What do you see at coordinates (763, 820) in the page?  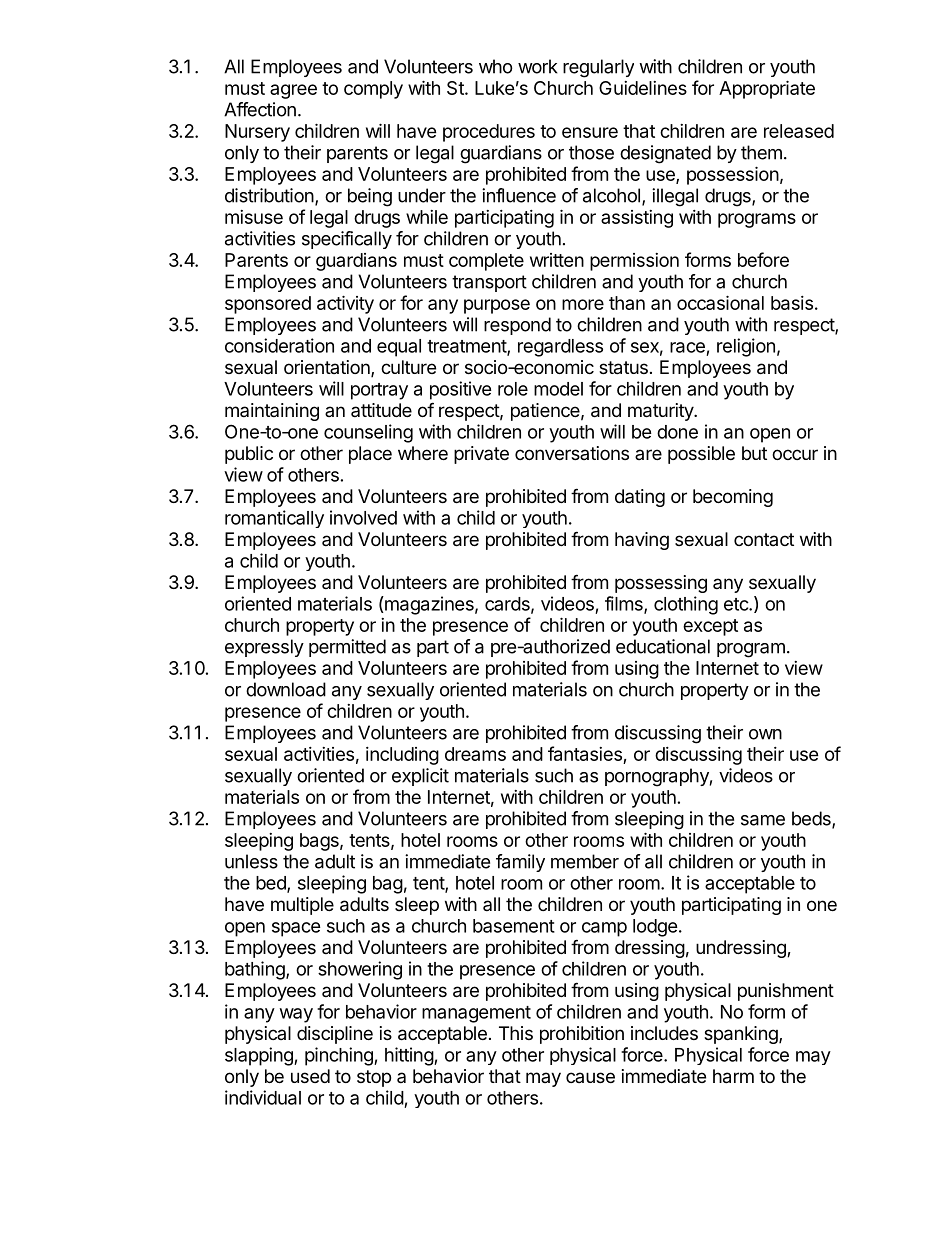 I see `same` at bounding box center [763, 820].
